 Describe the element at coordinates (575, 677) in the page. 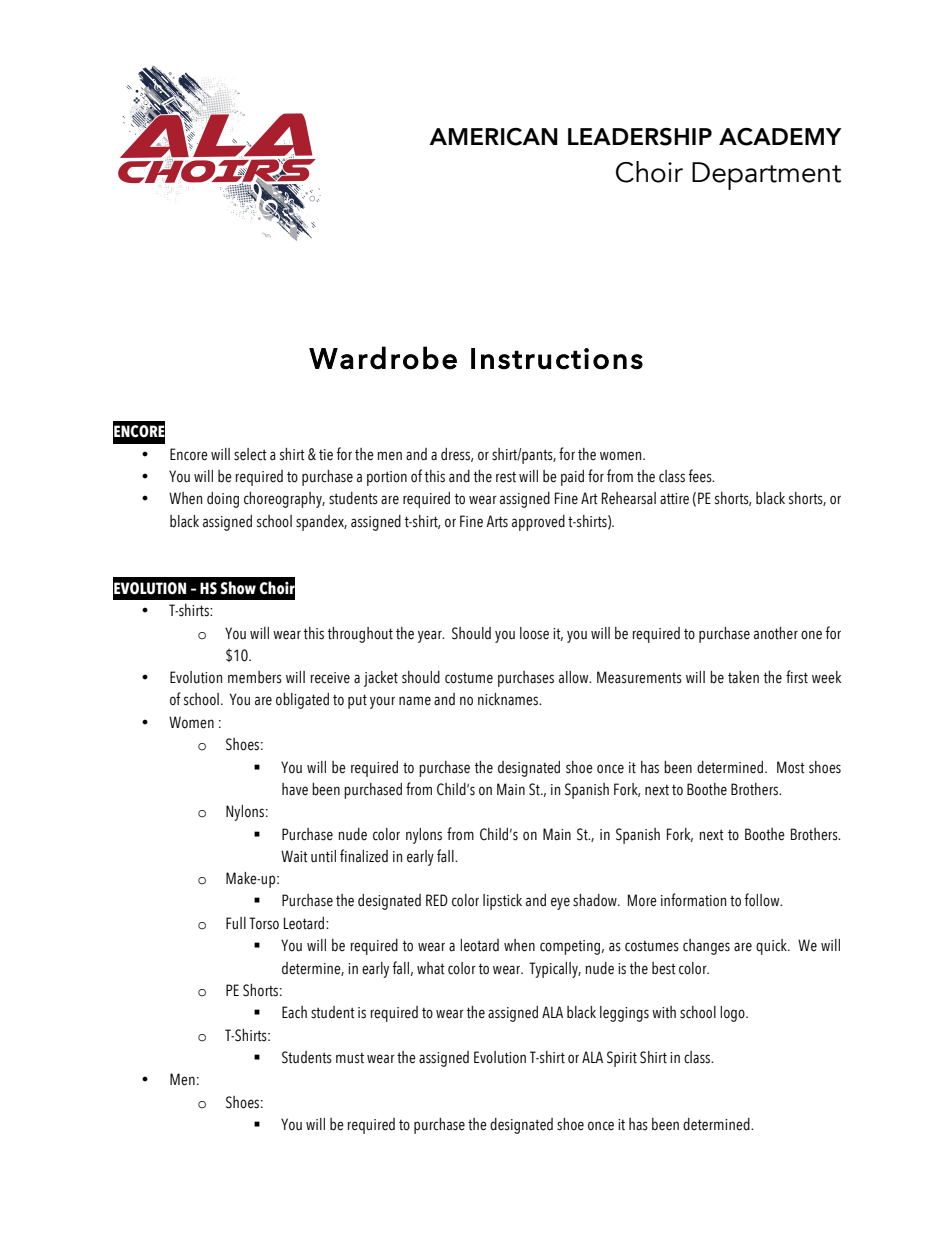

I see `allow` at that location.
